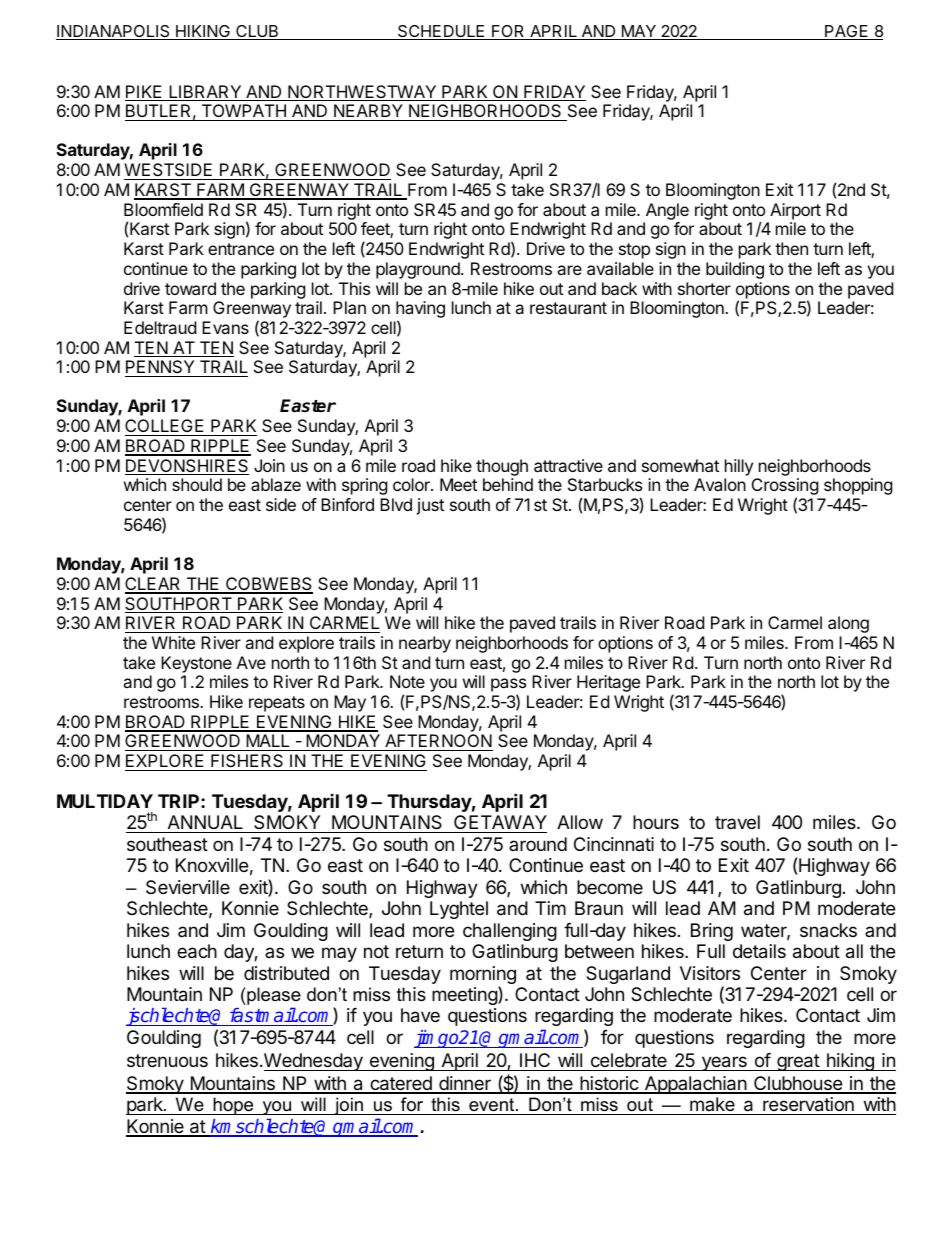 The height and width of the screenshot is (1233, 952). I want to click on PAGE, so click(847, 32).
